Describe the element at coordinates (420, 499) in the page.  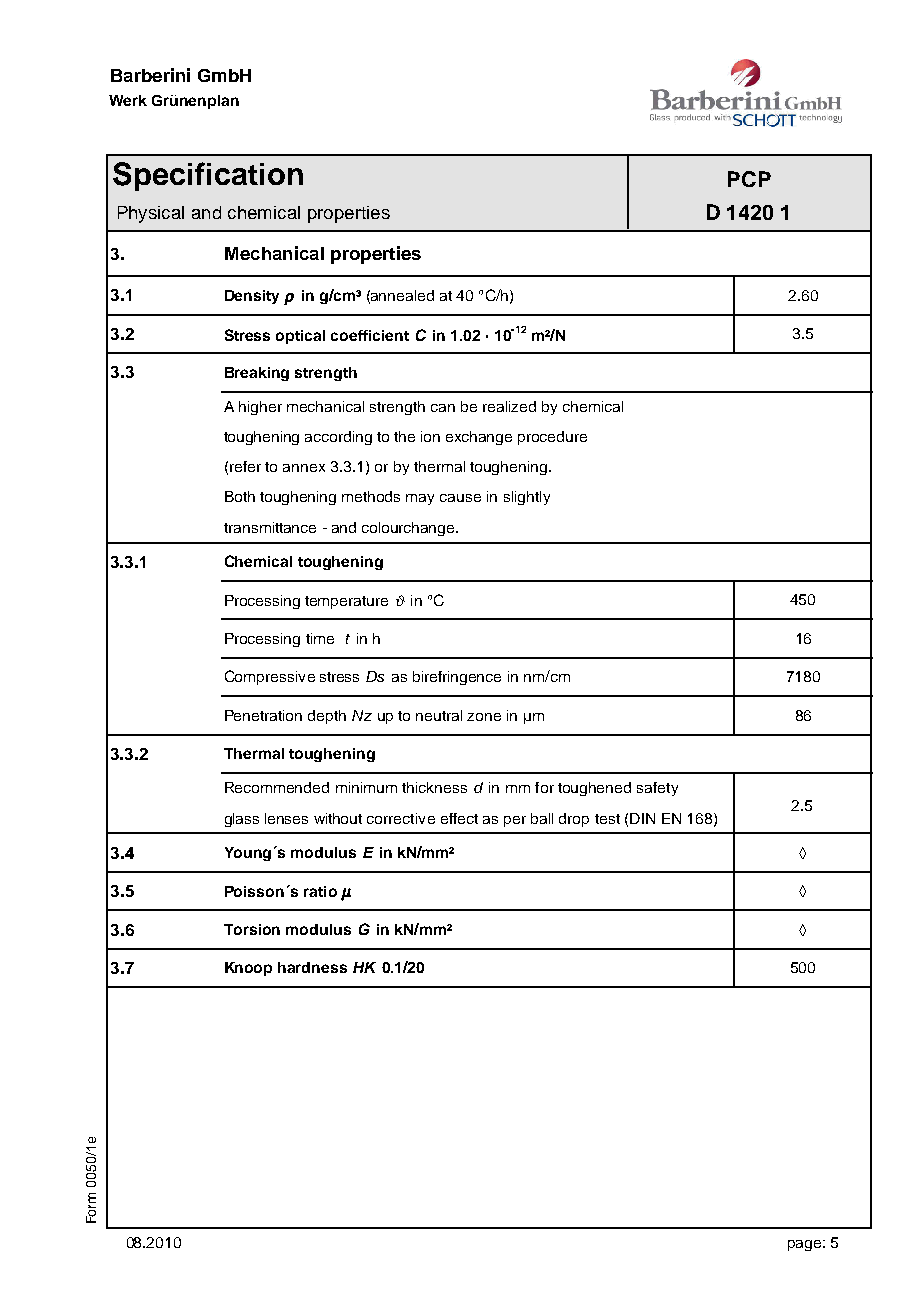
I see `may` at that location.
